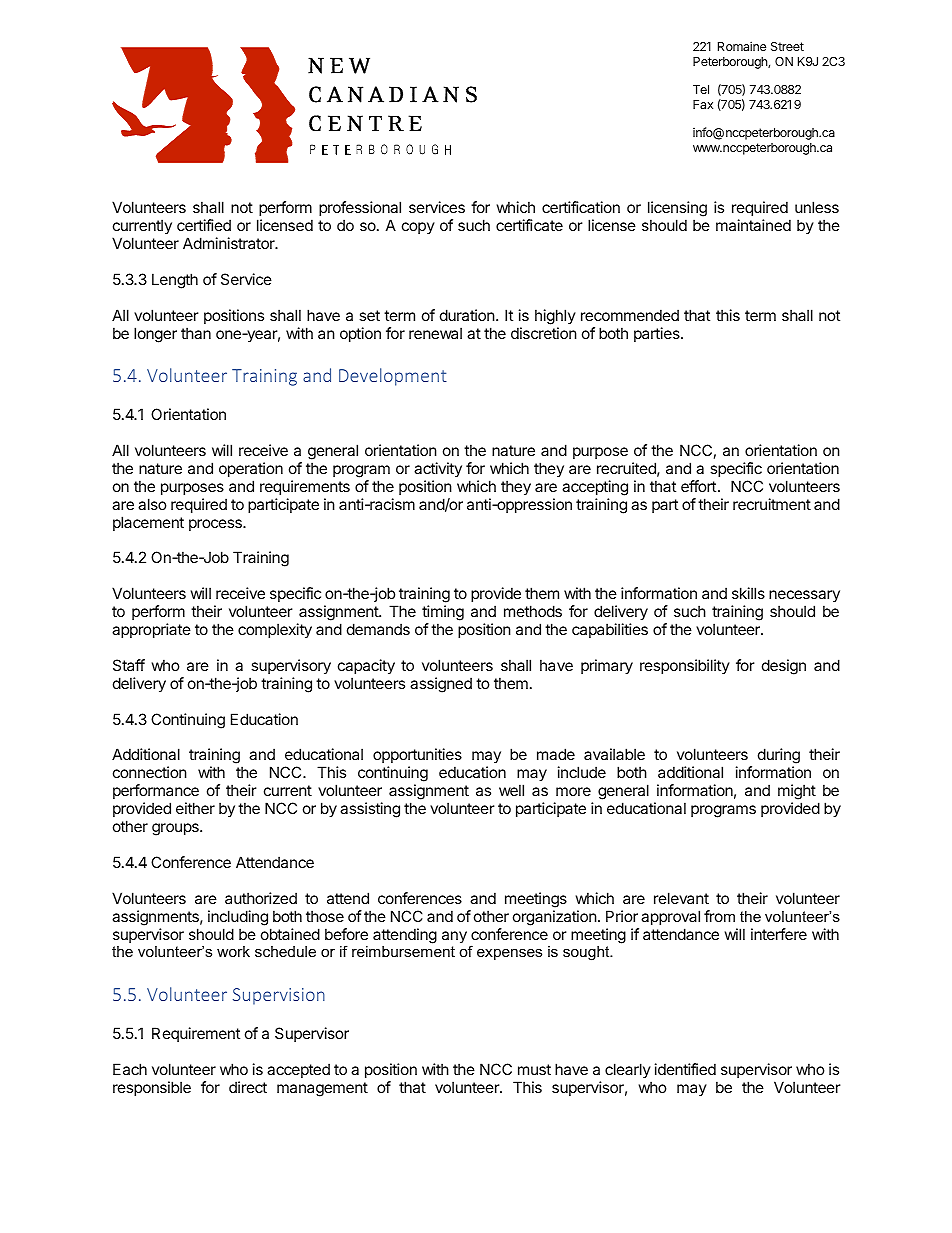 The image size is (952, 1233). Describe the element at coordinates (630, 315) in the page. I see `recommended` at that location.
